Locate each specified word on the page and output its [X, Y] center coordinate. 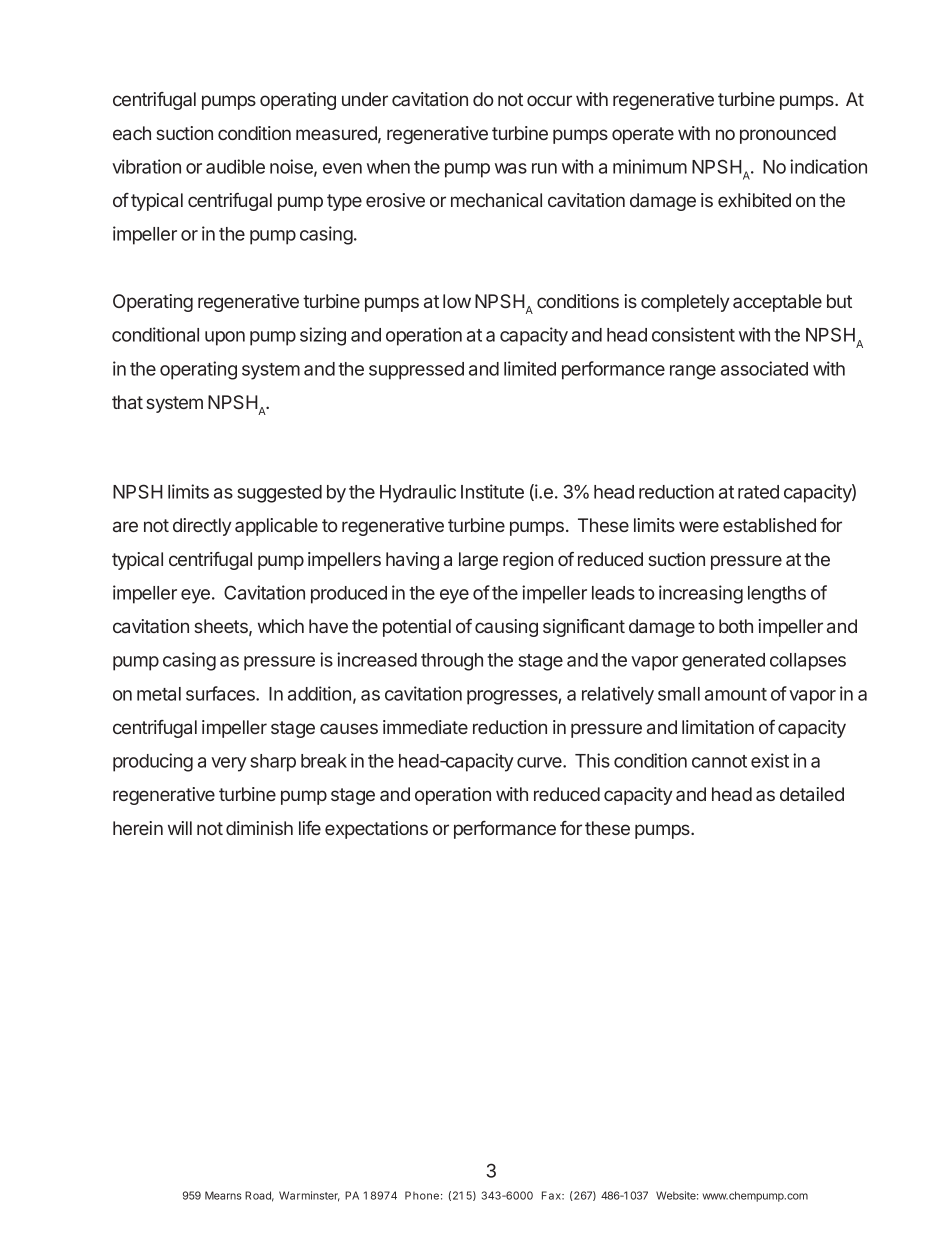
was [511, 168]
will [180, 828]
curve [540, 762]
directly [202, 527]
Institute [492, 491]
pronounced [788, 135]
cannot [719, 761]
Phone [422, 1195]
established [769, 525]
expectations [376, 830]
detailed [812, 794]
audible [235, 166]
